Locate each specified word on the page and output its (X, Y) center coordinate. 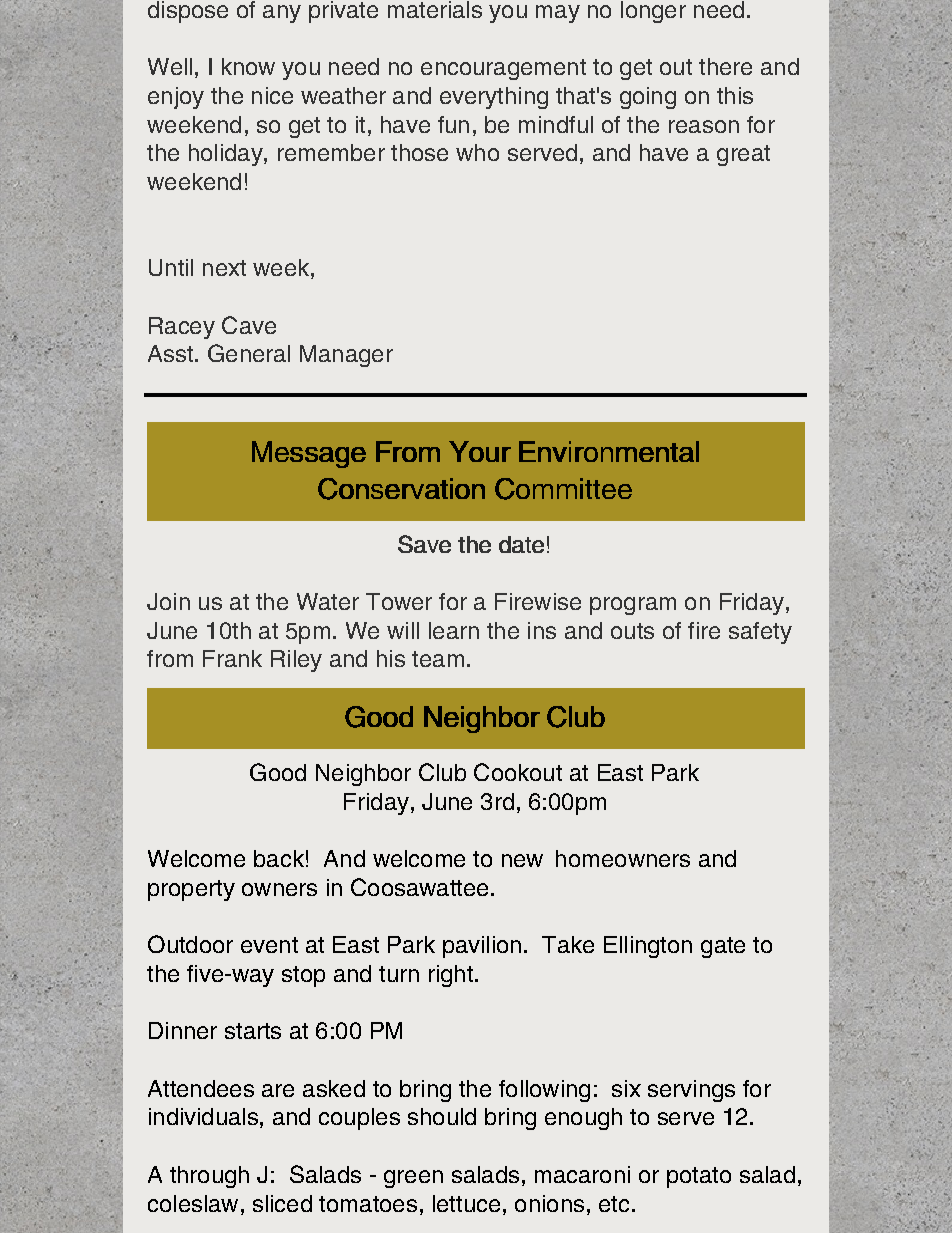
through (209, 1177)
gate (723, 947)
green (413, 1179)
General (249, 353)
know (248, 66)
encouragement (503, 69)
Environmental (609, 451)
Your (480, 451)
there (725, 66)
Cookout (518, 772)
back (279, 858)
